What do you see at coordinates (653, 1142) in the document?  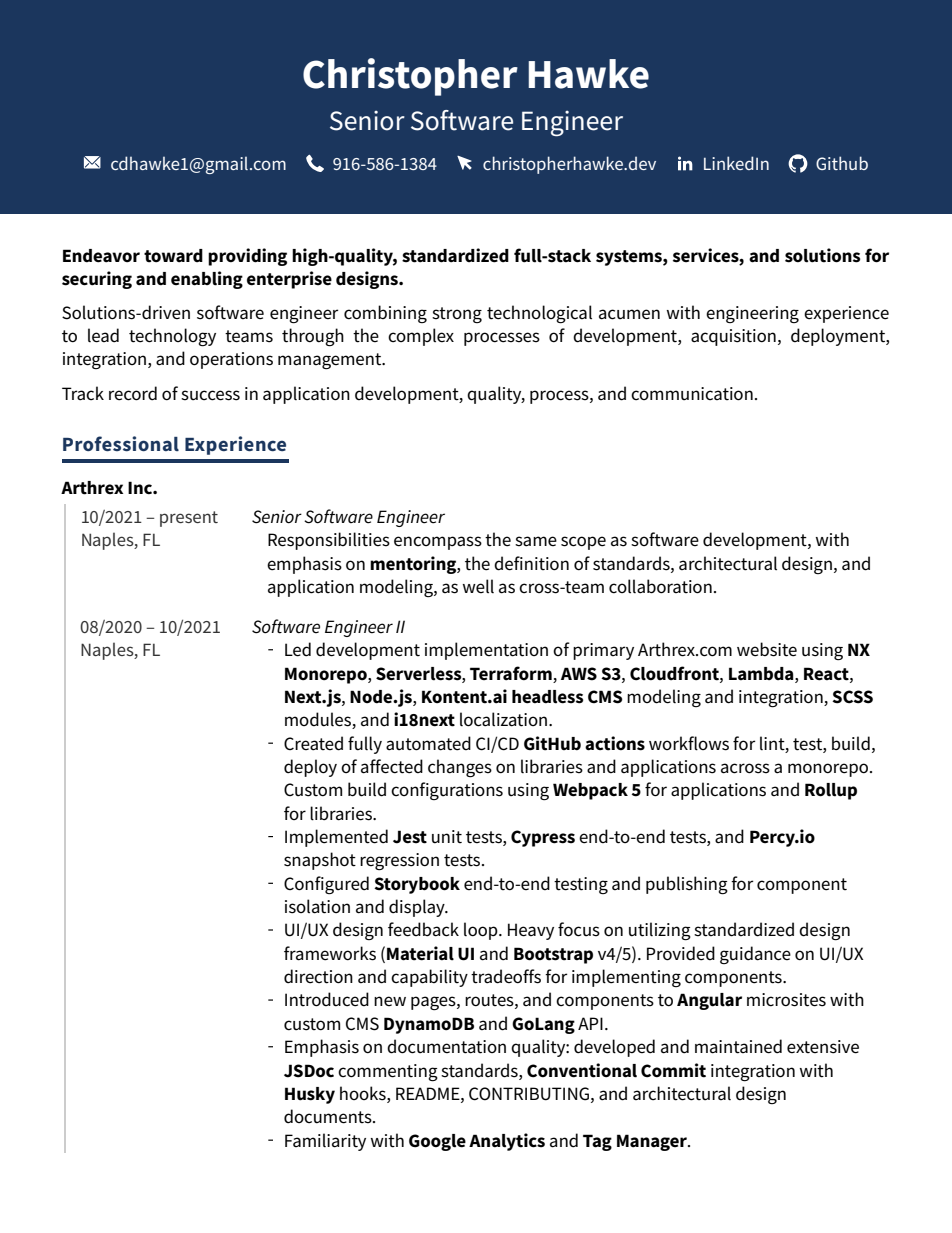 I see `Manager` at bounding box center [653, 1142].
